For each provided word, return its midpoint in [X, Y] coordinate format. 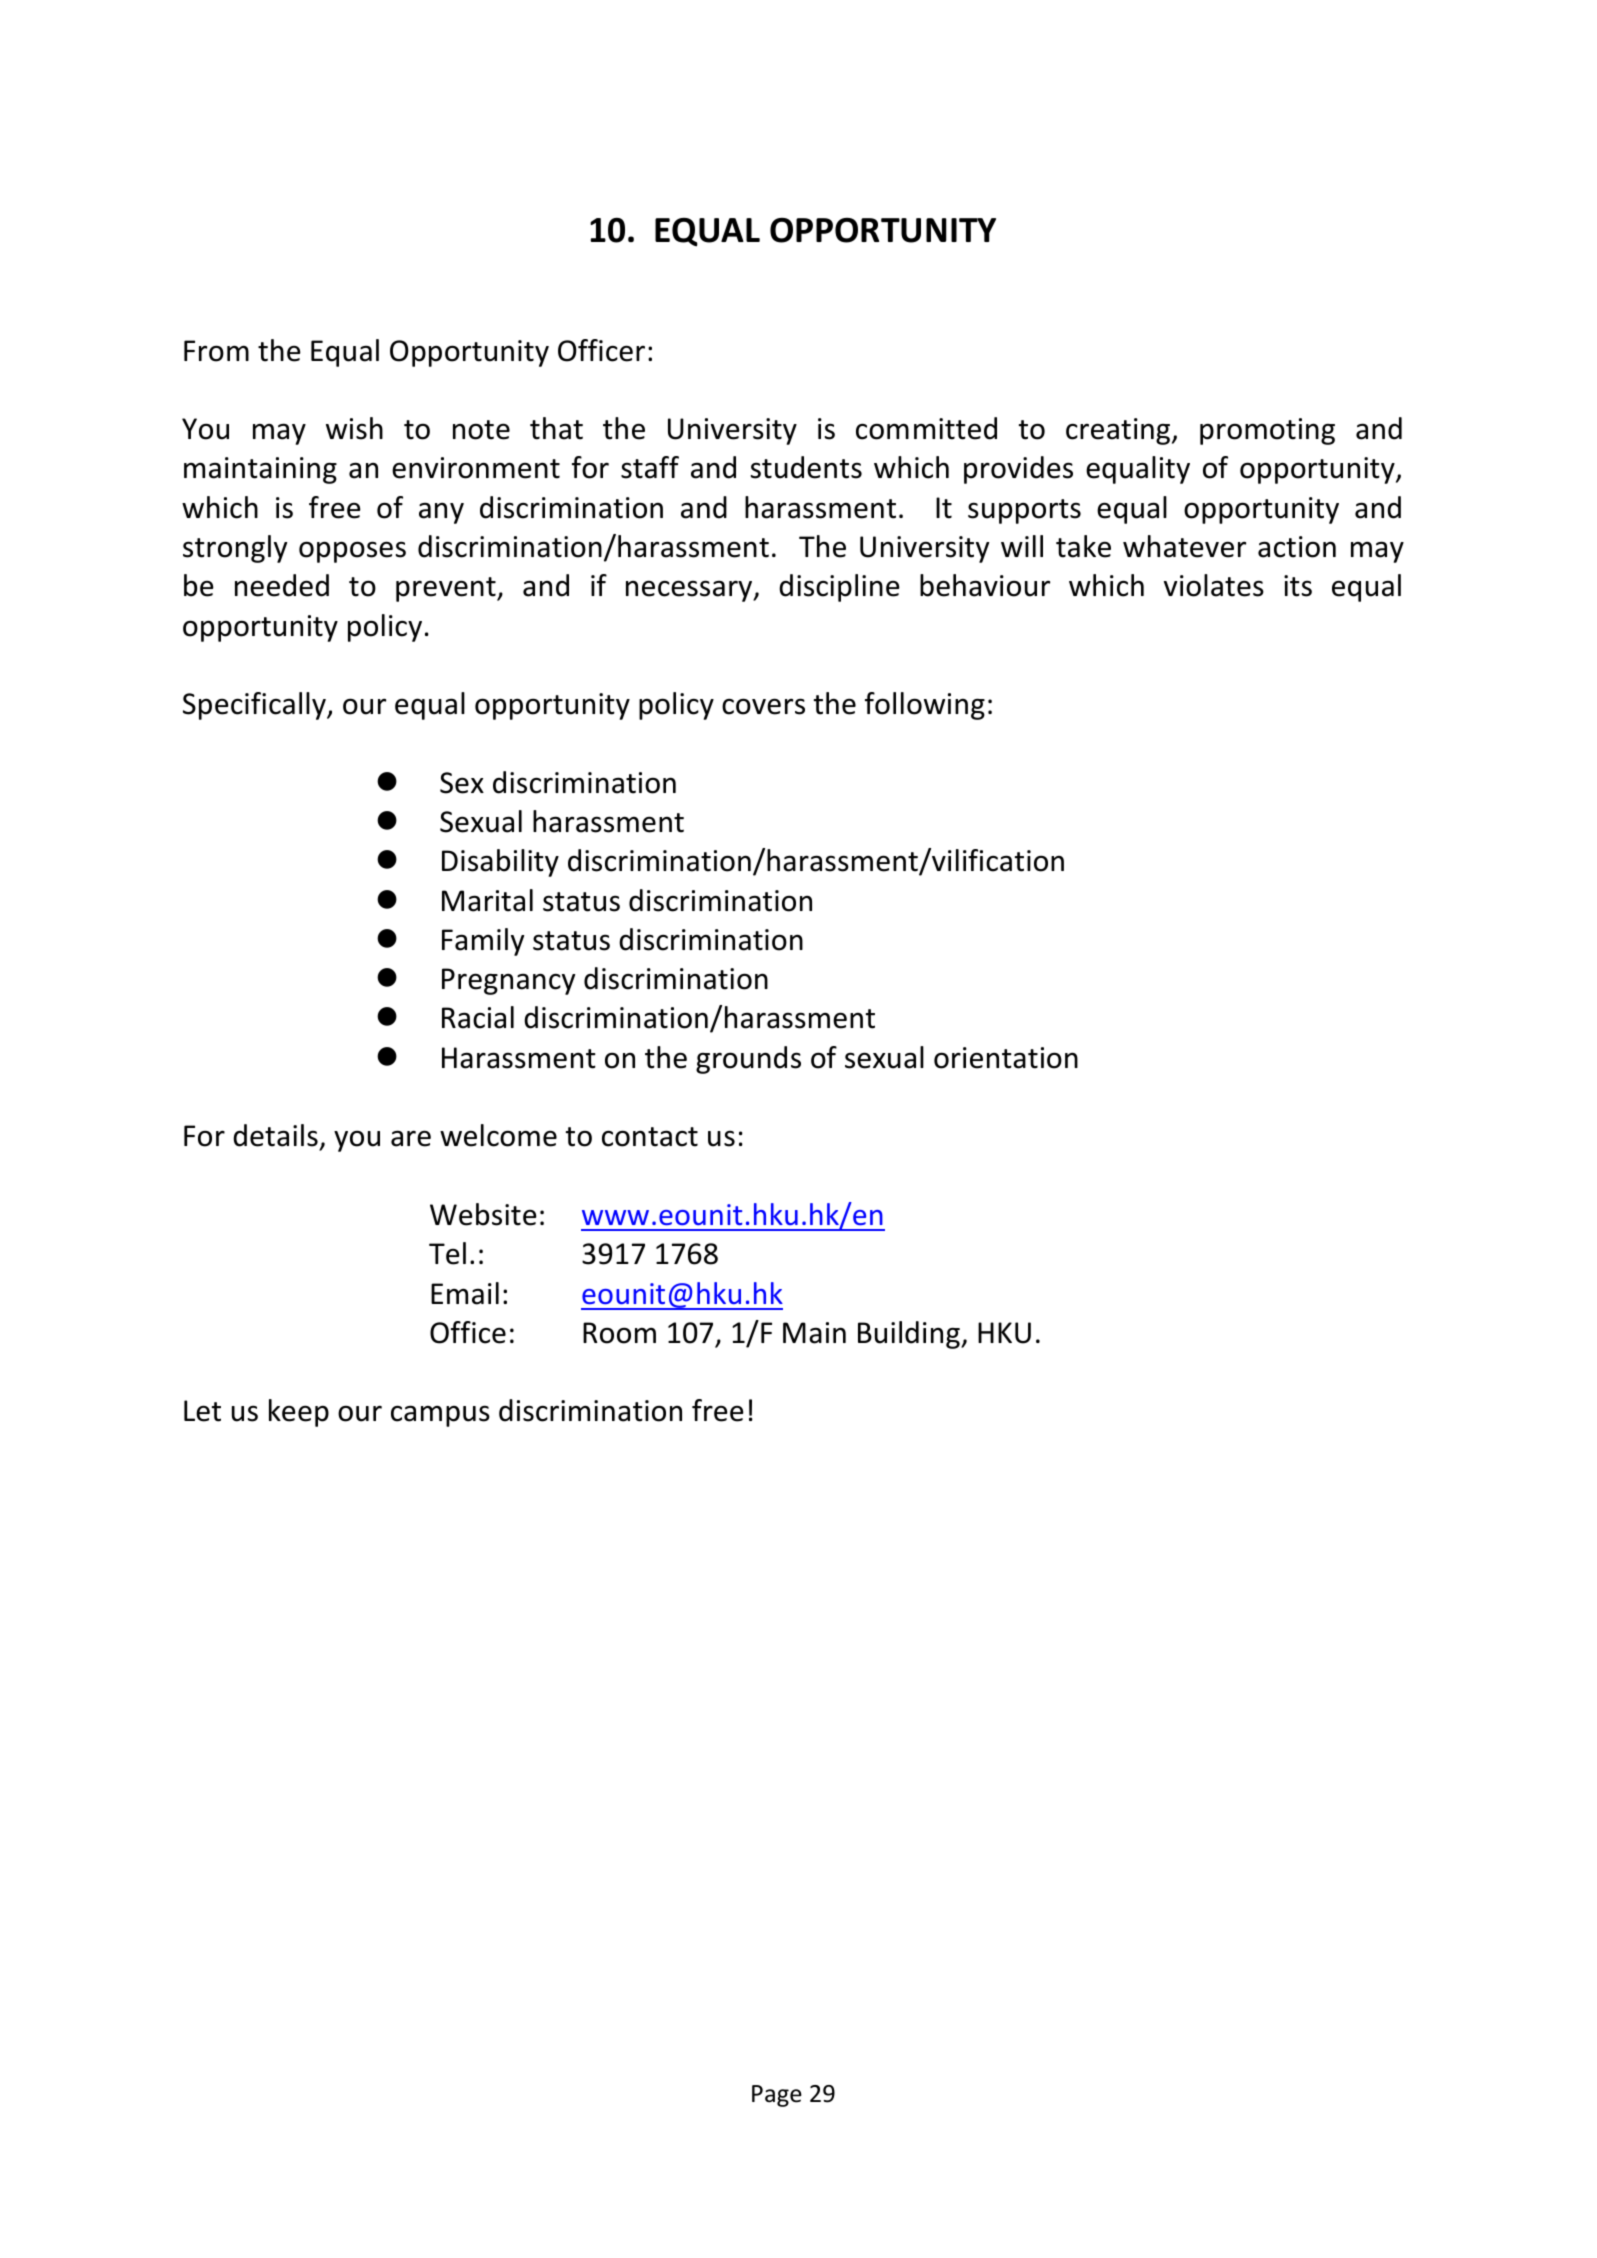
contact [650, 1137]
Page [777, 2096]
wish [354, 428]
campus [440, 1416]
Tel [447, 1253]
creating [1119, 431]
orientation [1006, 1058]
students [806, 467]
